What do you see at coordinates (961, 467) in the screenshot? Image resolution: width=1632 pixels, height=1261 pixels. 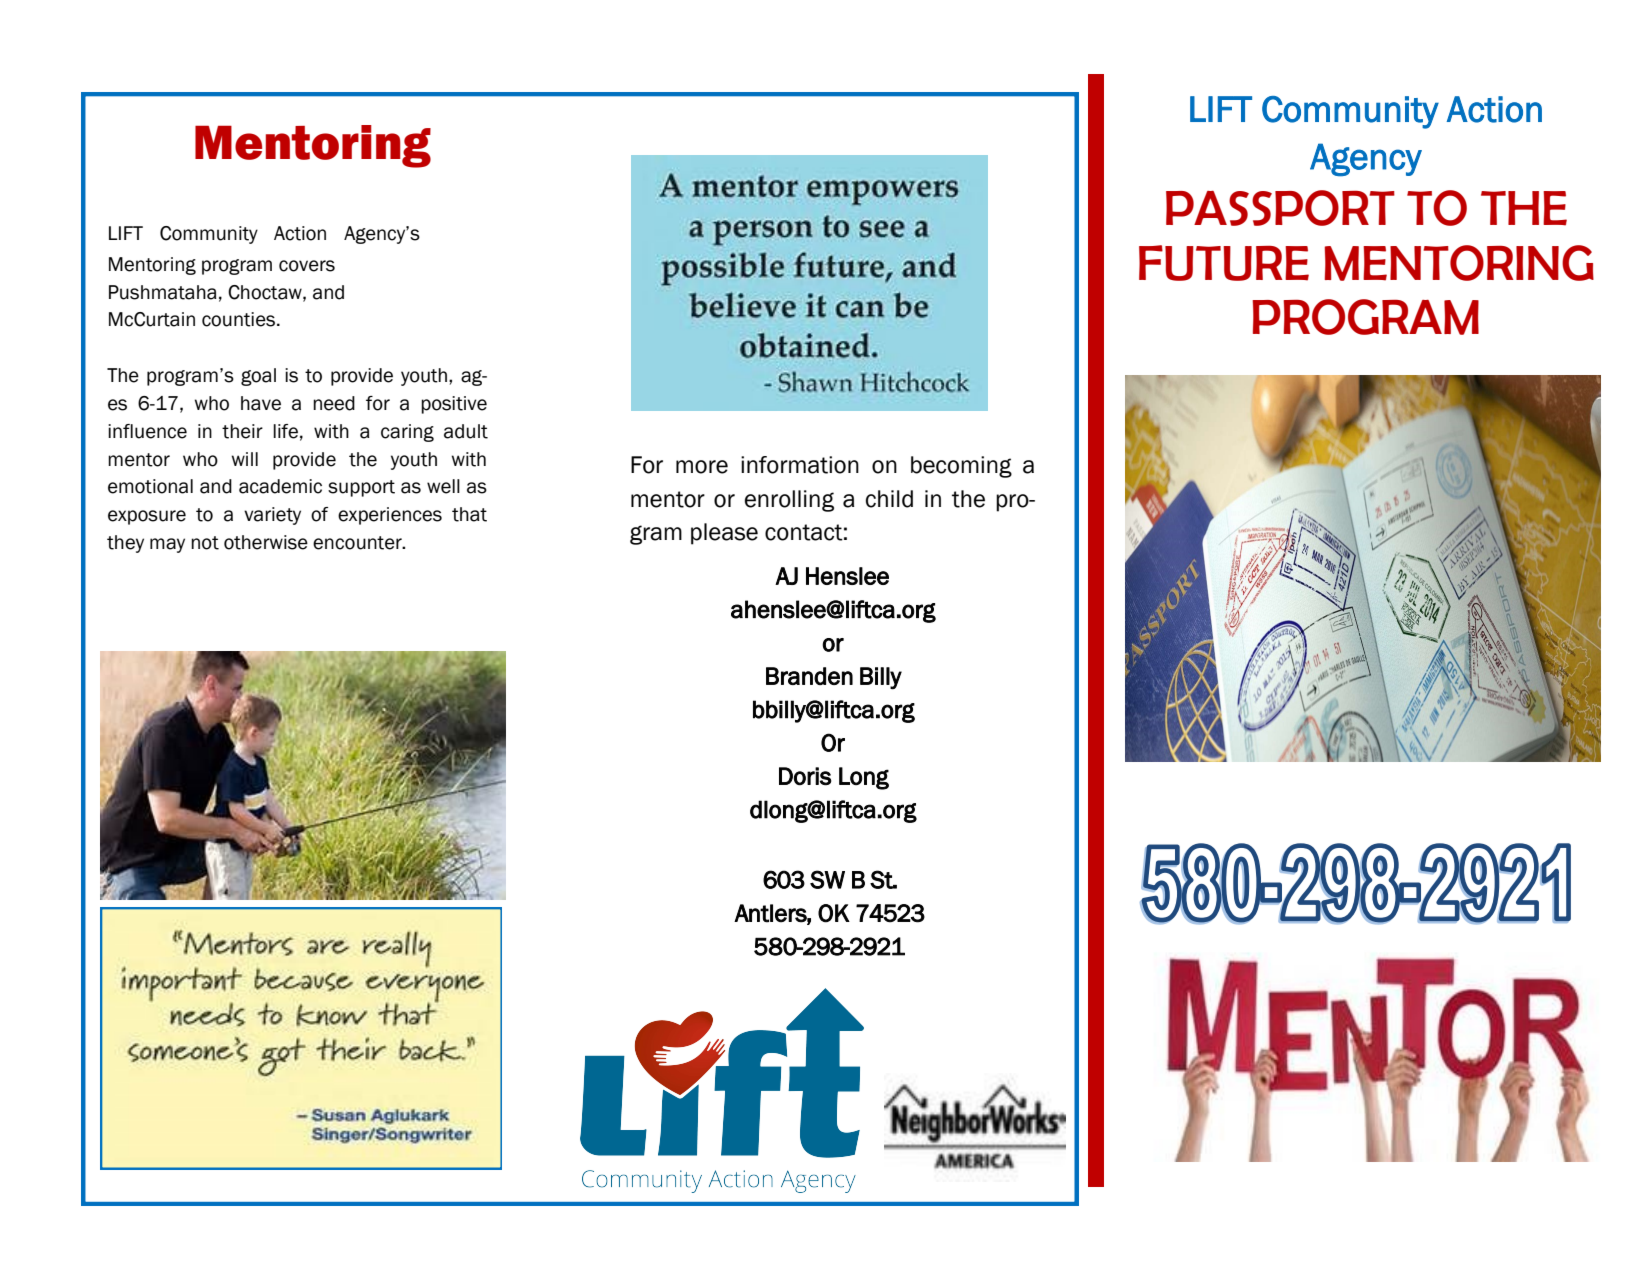 I see `becoming` at bounding box center [961, 467].
